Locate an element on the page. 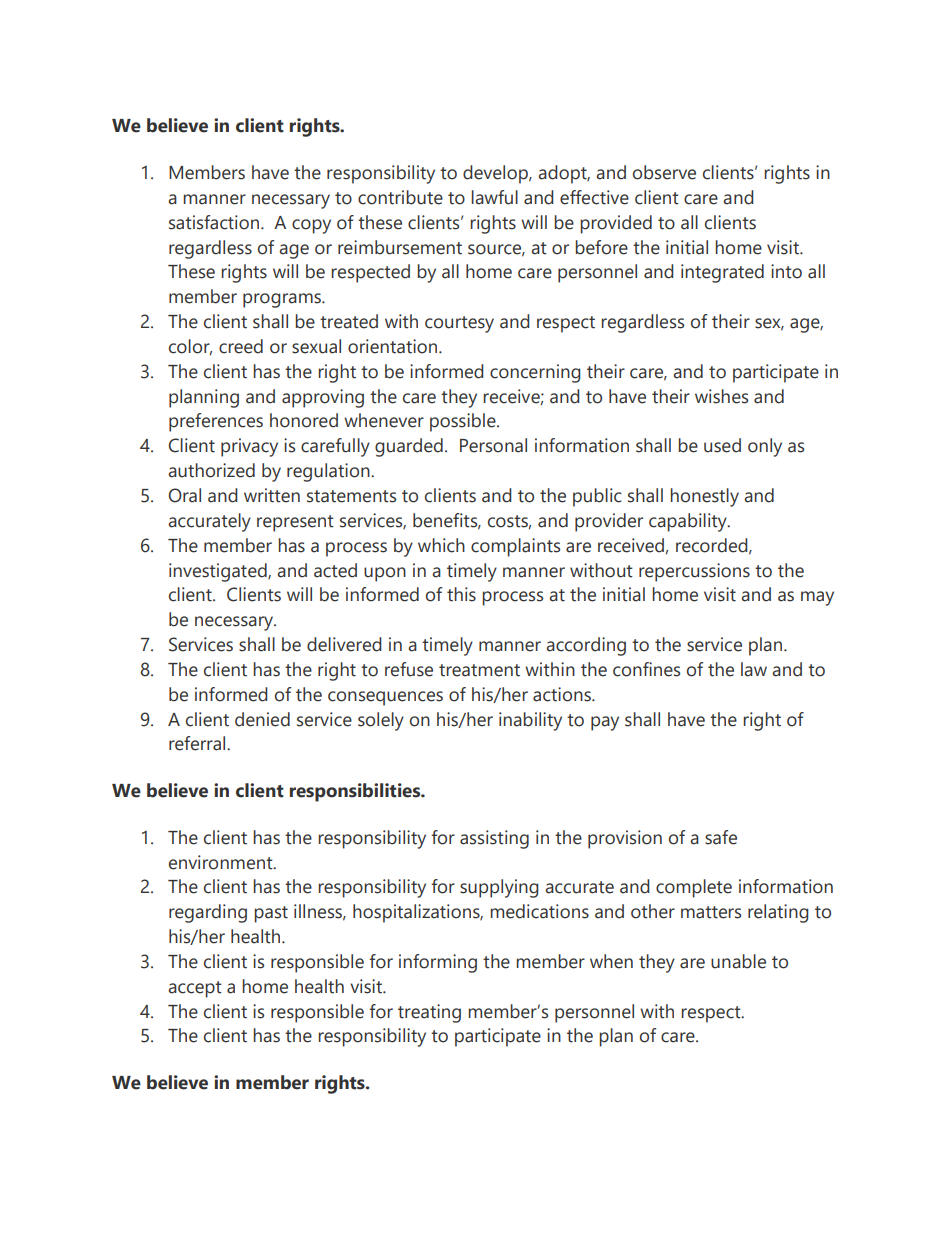 The image size is (952, 1233). accept is located at coordinates (195, 989).
